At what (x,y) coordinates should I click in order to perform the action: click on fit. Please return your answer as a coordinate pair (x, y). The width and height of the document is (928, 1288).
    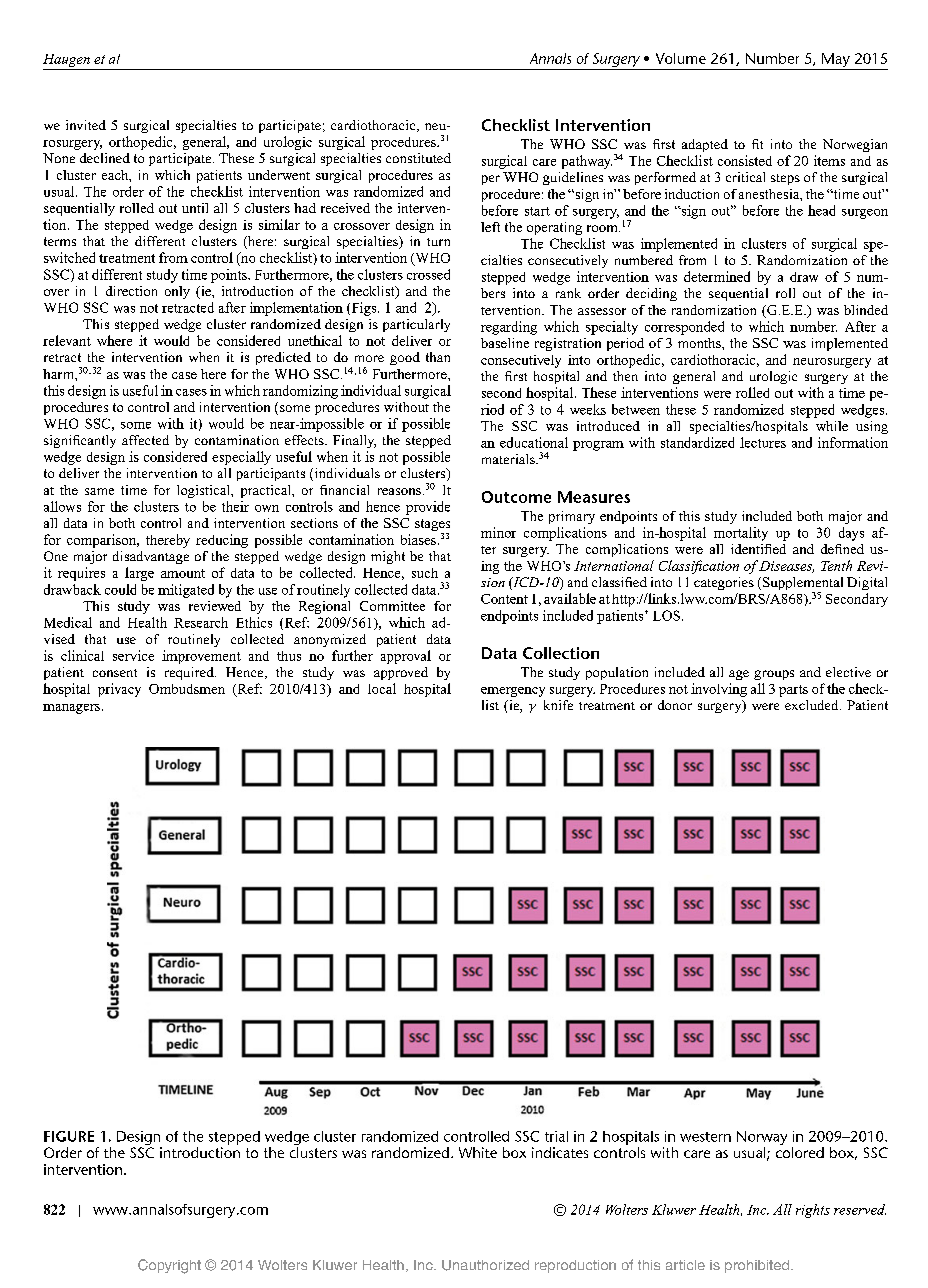
    Looking at the image, I should click on (757, 144).
